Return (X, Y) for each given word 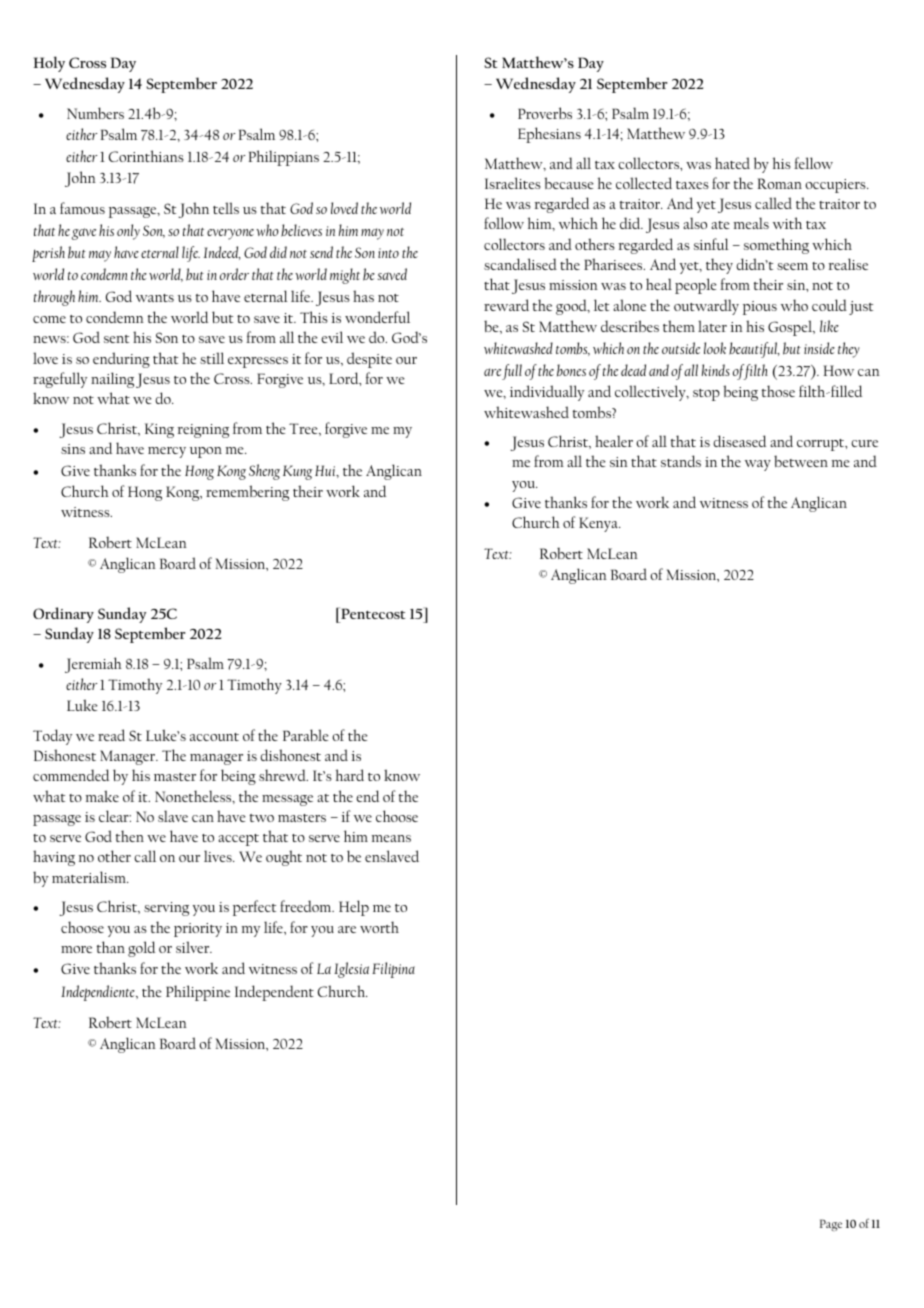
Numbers (95, 113)
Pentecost (372, 613)
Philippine (198, 993)
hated (732, 163)
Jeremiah (93, 665)
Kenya (599, 524)
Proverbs (545, 113)
